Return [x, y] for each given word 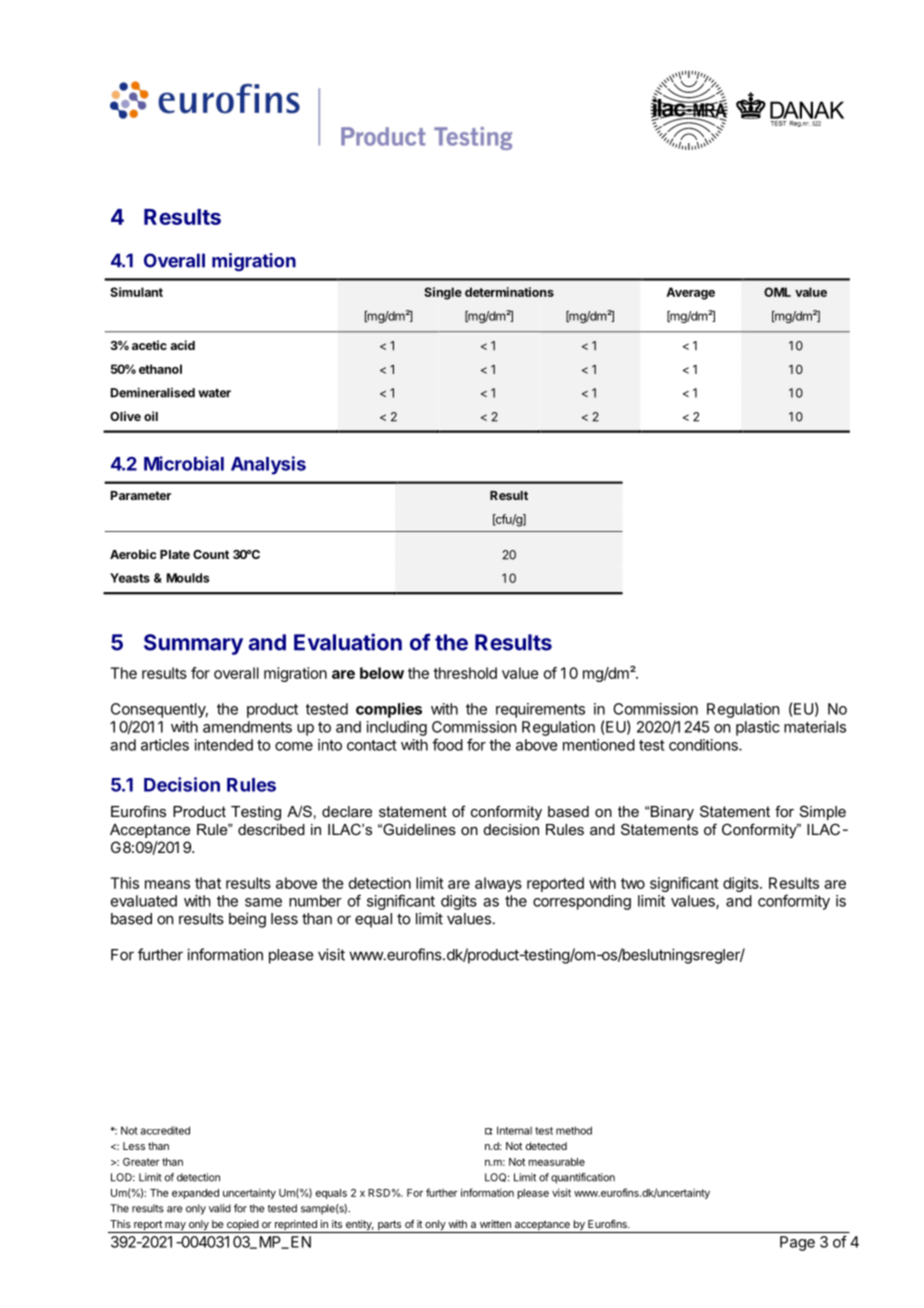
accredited [165, 1130]
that [208, 883]
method [574, 1130]
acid [182, 345]
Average [690, 293]
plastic [758, 728]
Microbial [184, 463]
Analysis [268, 465]
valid [220, 1208]
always [498, 884]
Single [443, 293]
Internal [514, 1130]
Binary [672, 813]
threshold [465, 673]
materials [815, 727]
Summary [193, 644]
